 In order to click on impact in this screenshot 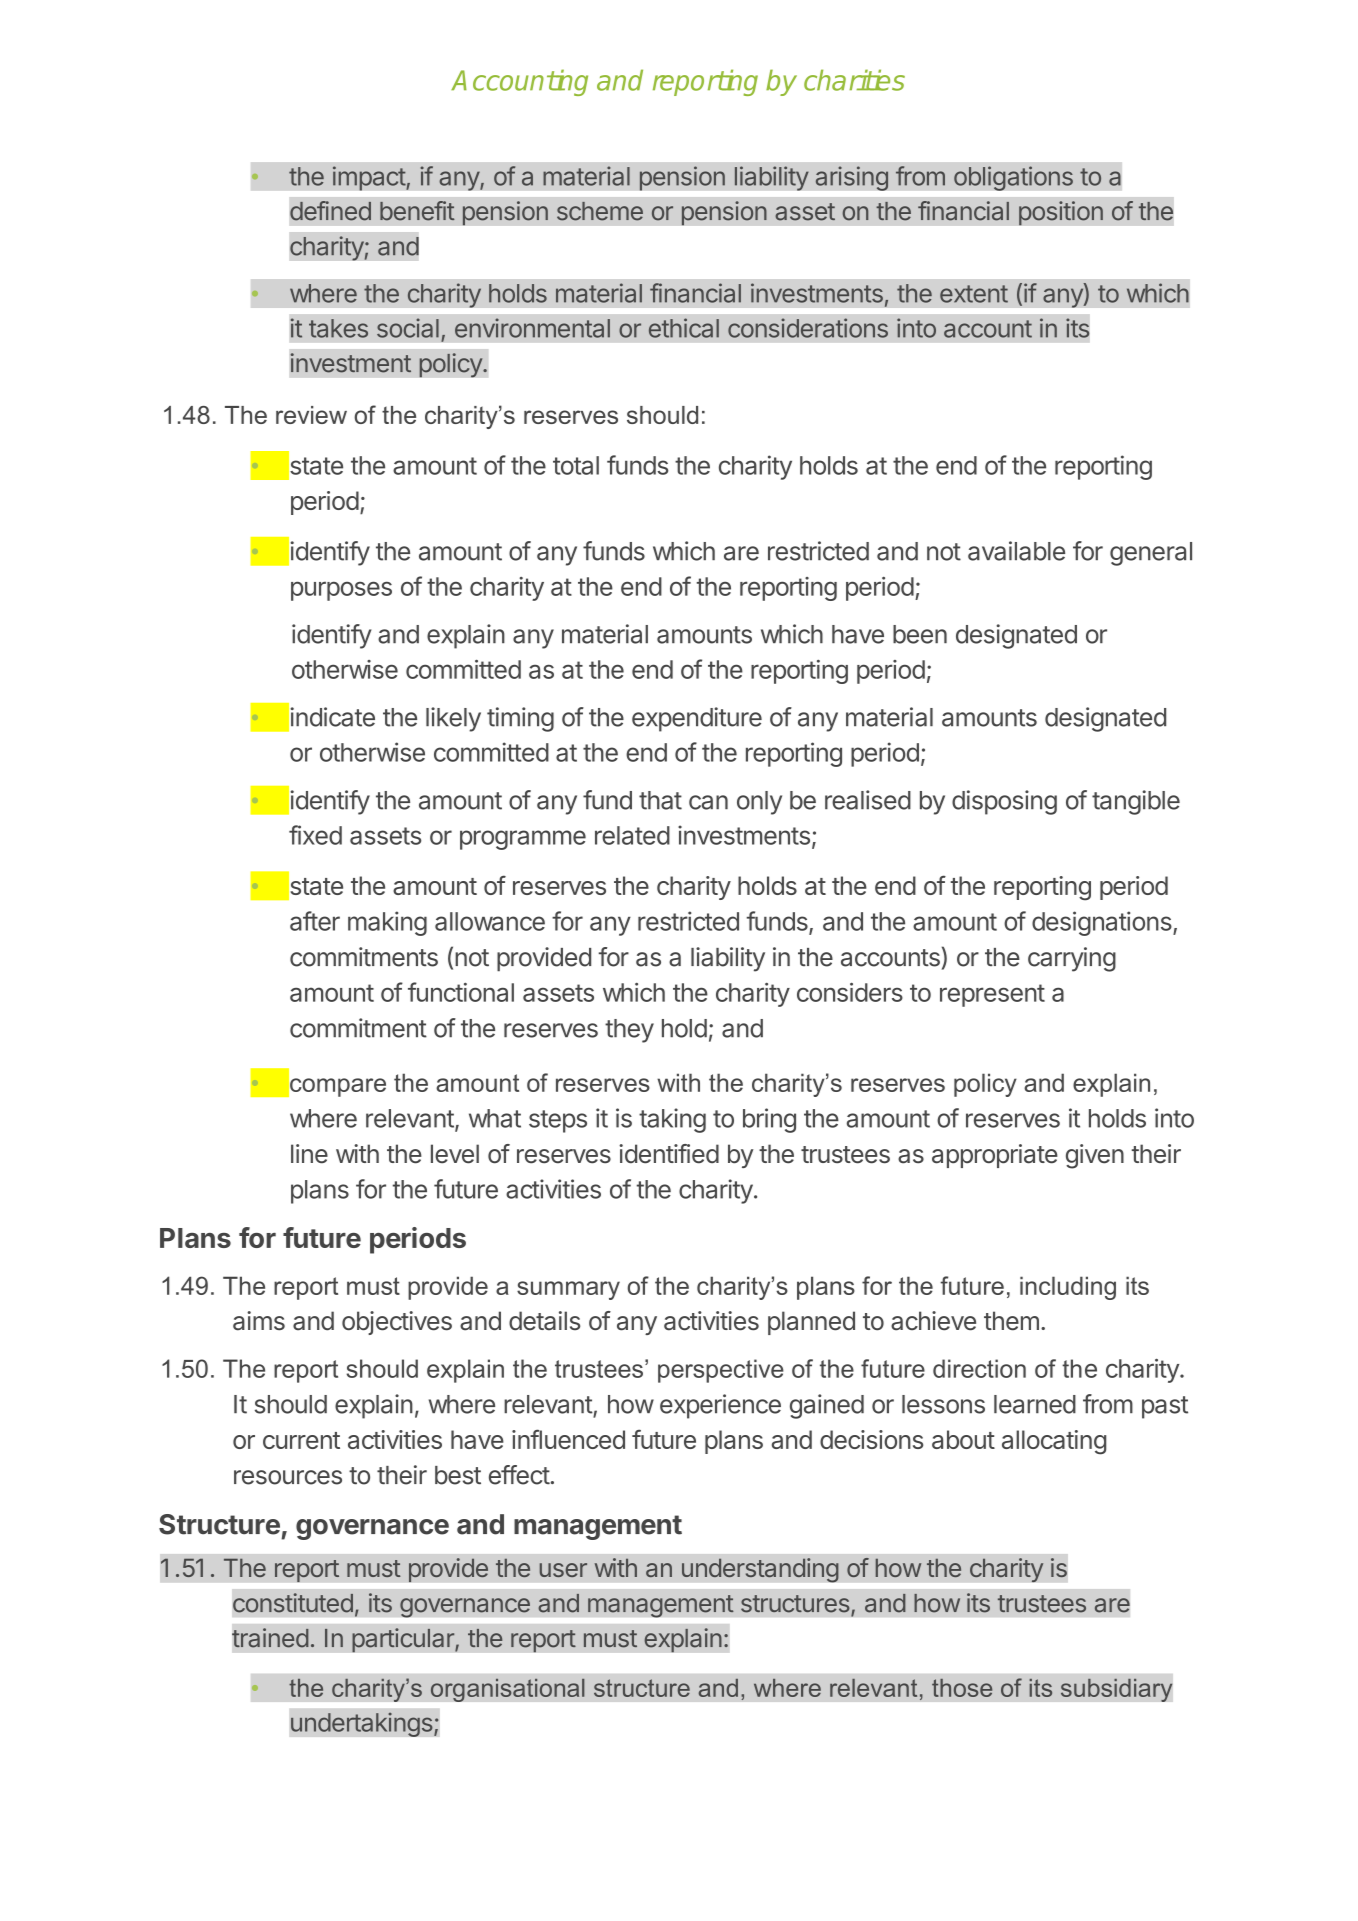, I will do `click(370, 178)`.
